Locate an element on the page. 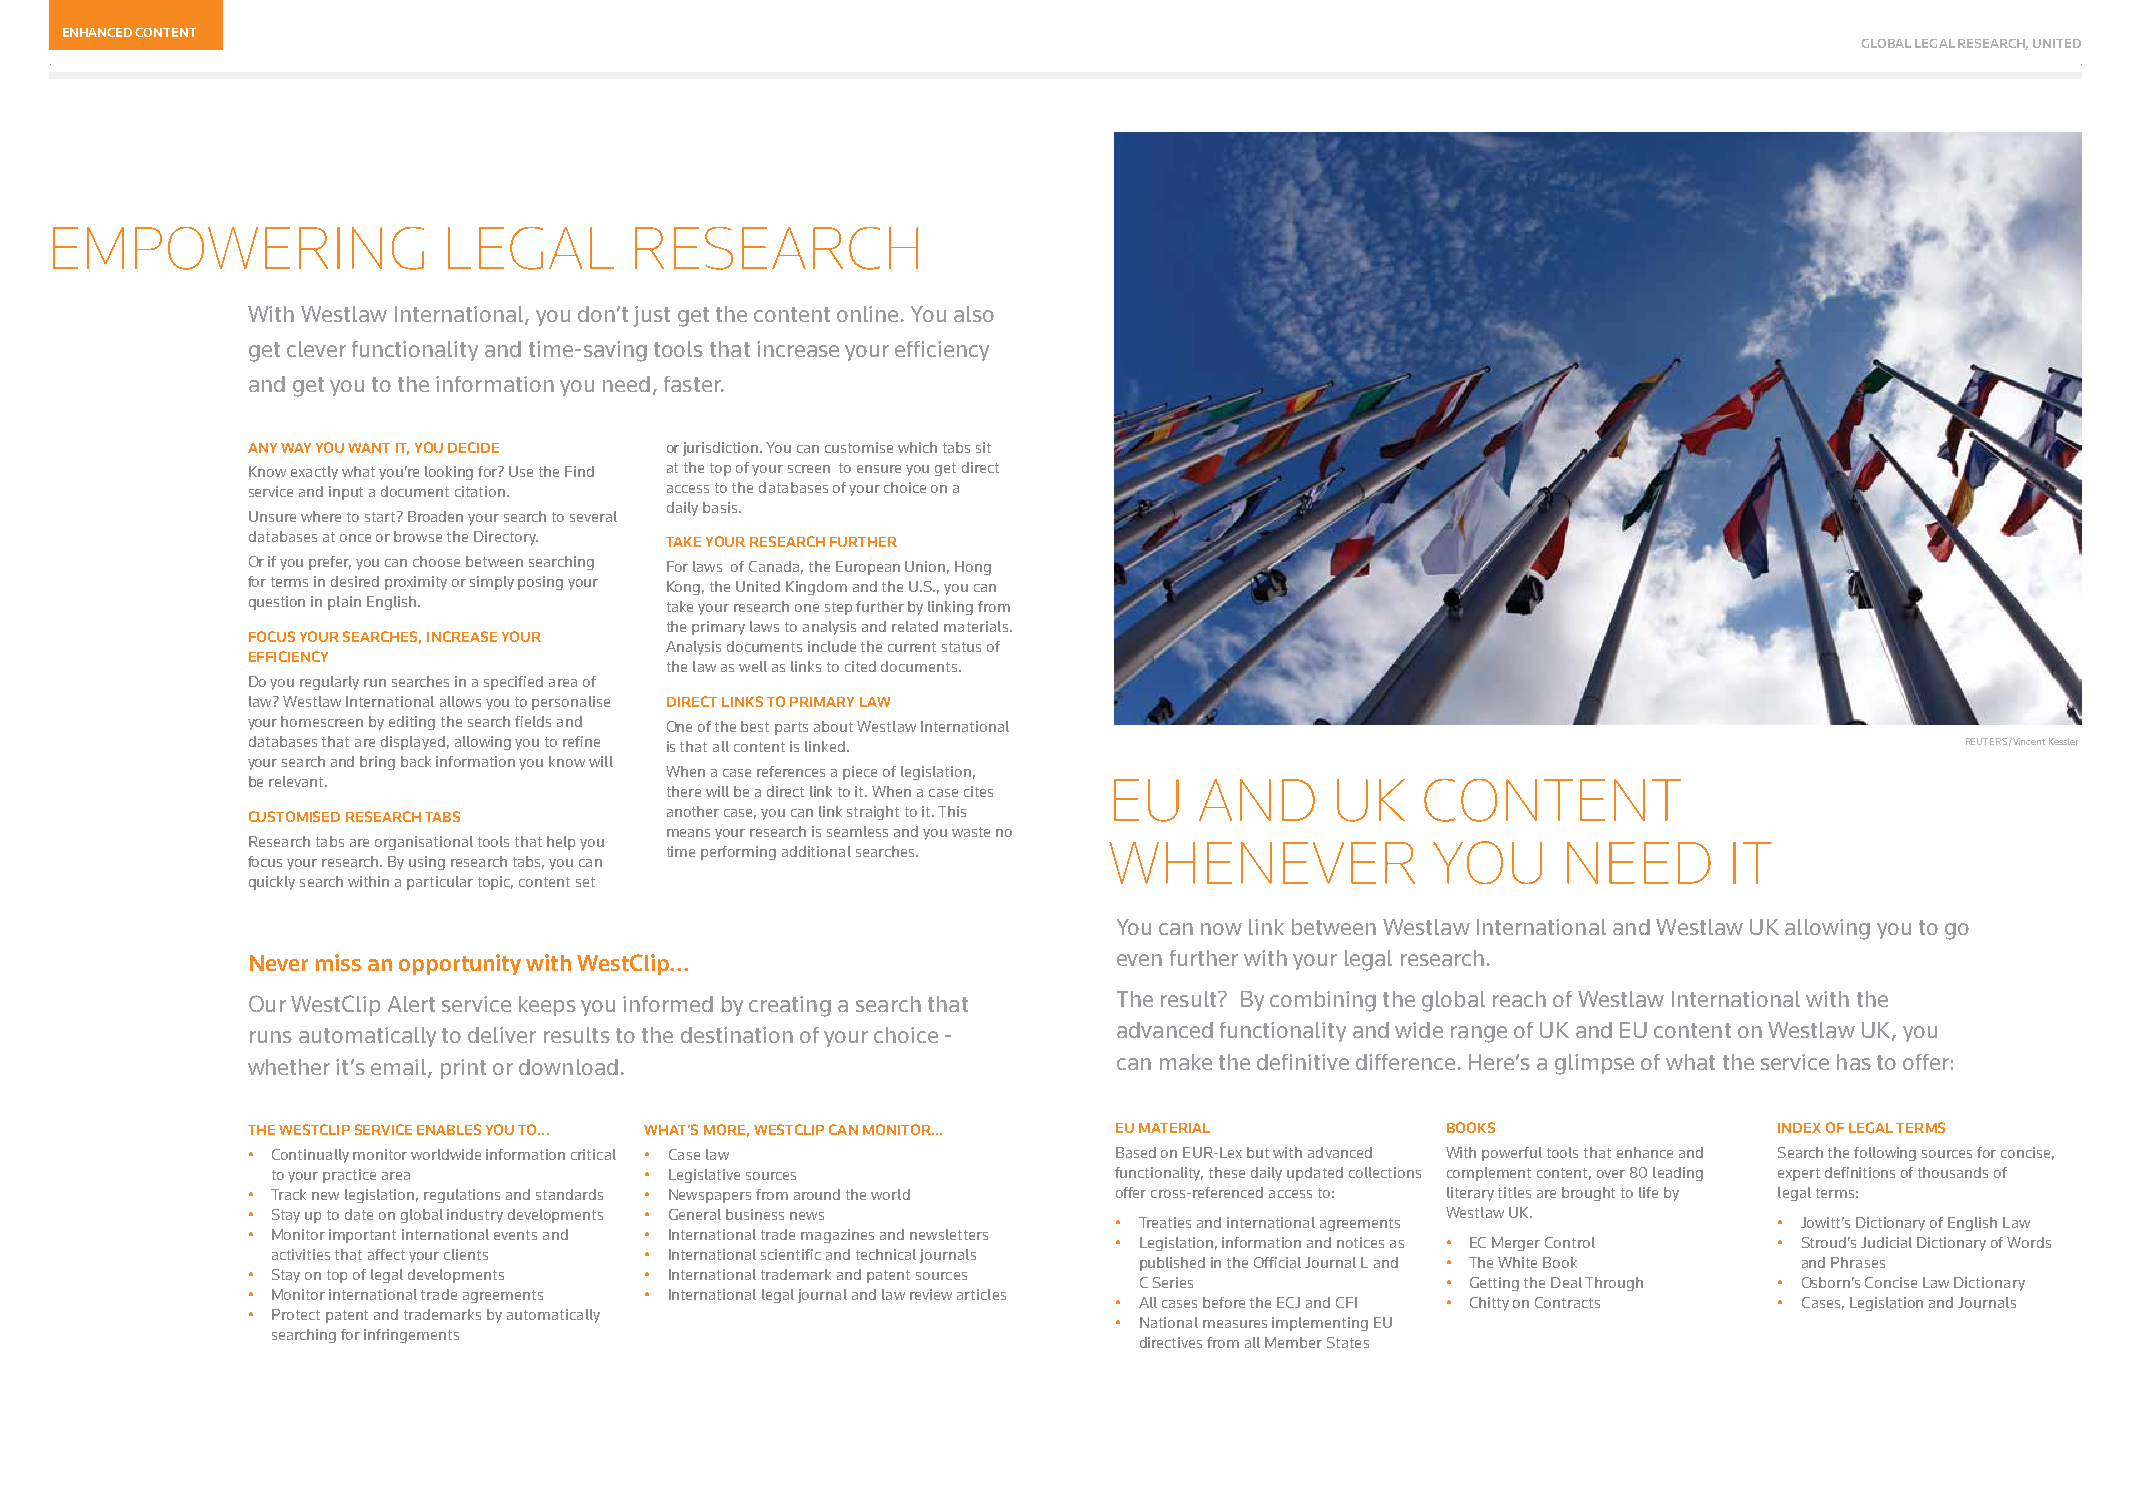 This document has height=1494, width=2131. just is located at coordinates (651, 316).
